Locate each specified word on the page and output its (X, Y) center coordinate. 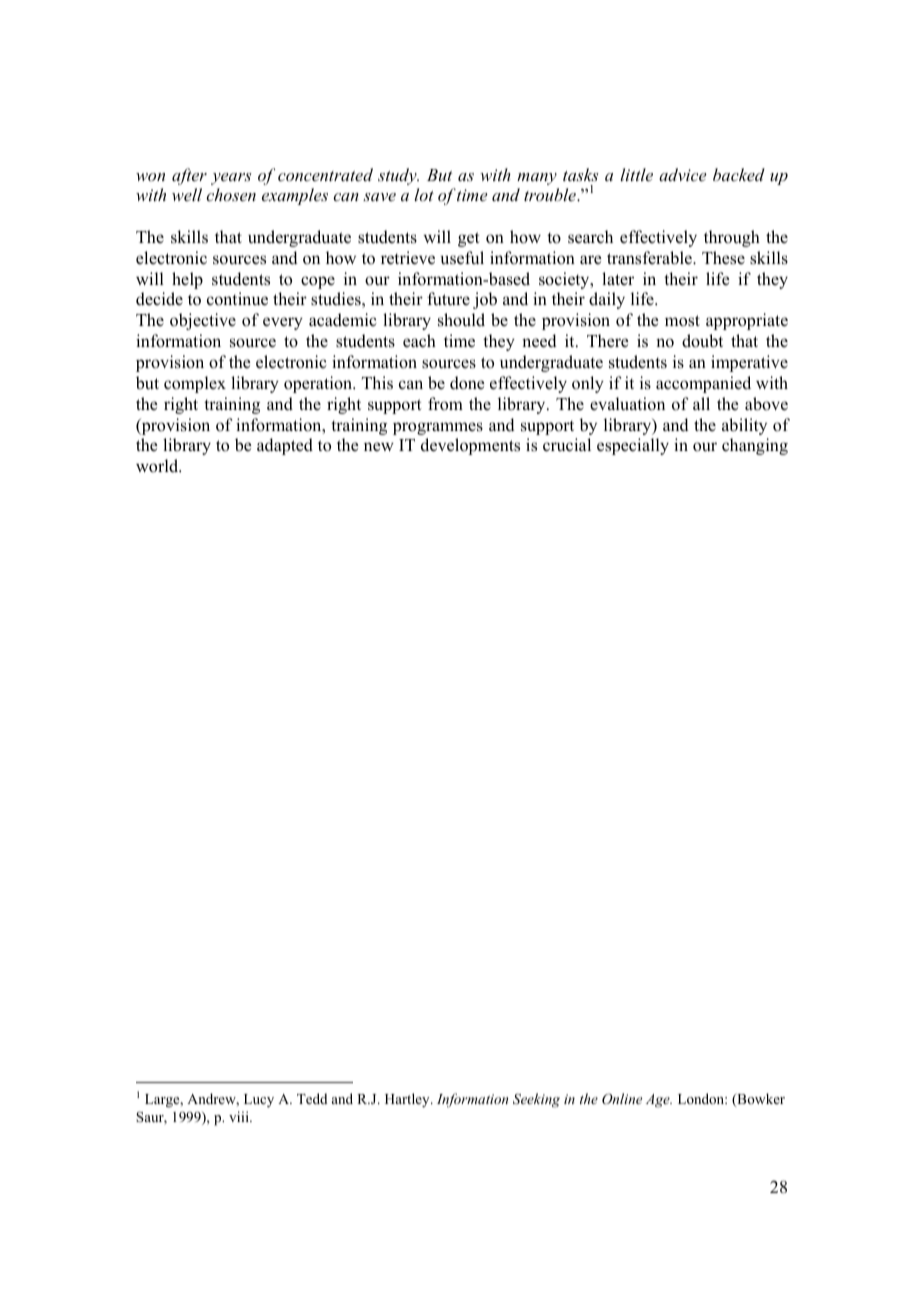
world (158, 466)
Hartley (408, 1100)
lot (424, 194)
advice (683, 174)
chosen (231, 194)
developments (470, 446)
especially (633, 446)
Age (659, 1101)
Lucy (259, 1100)
